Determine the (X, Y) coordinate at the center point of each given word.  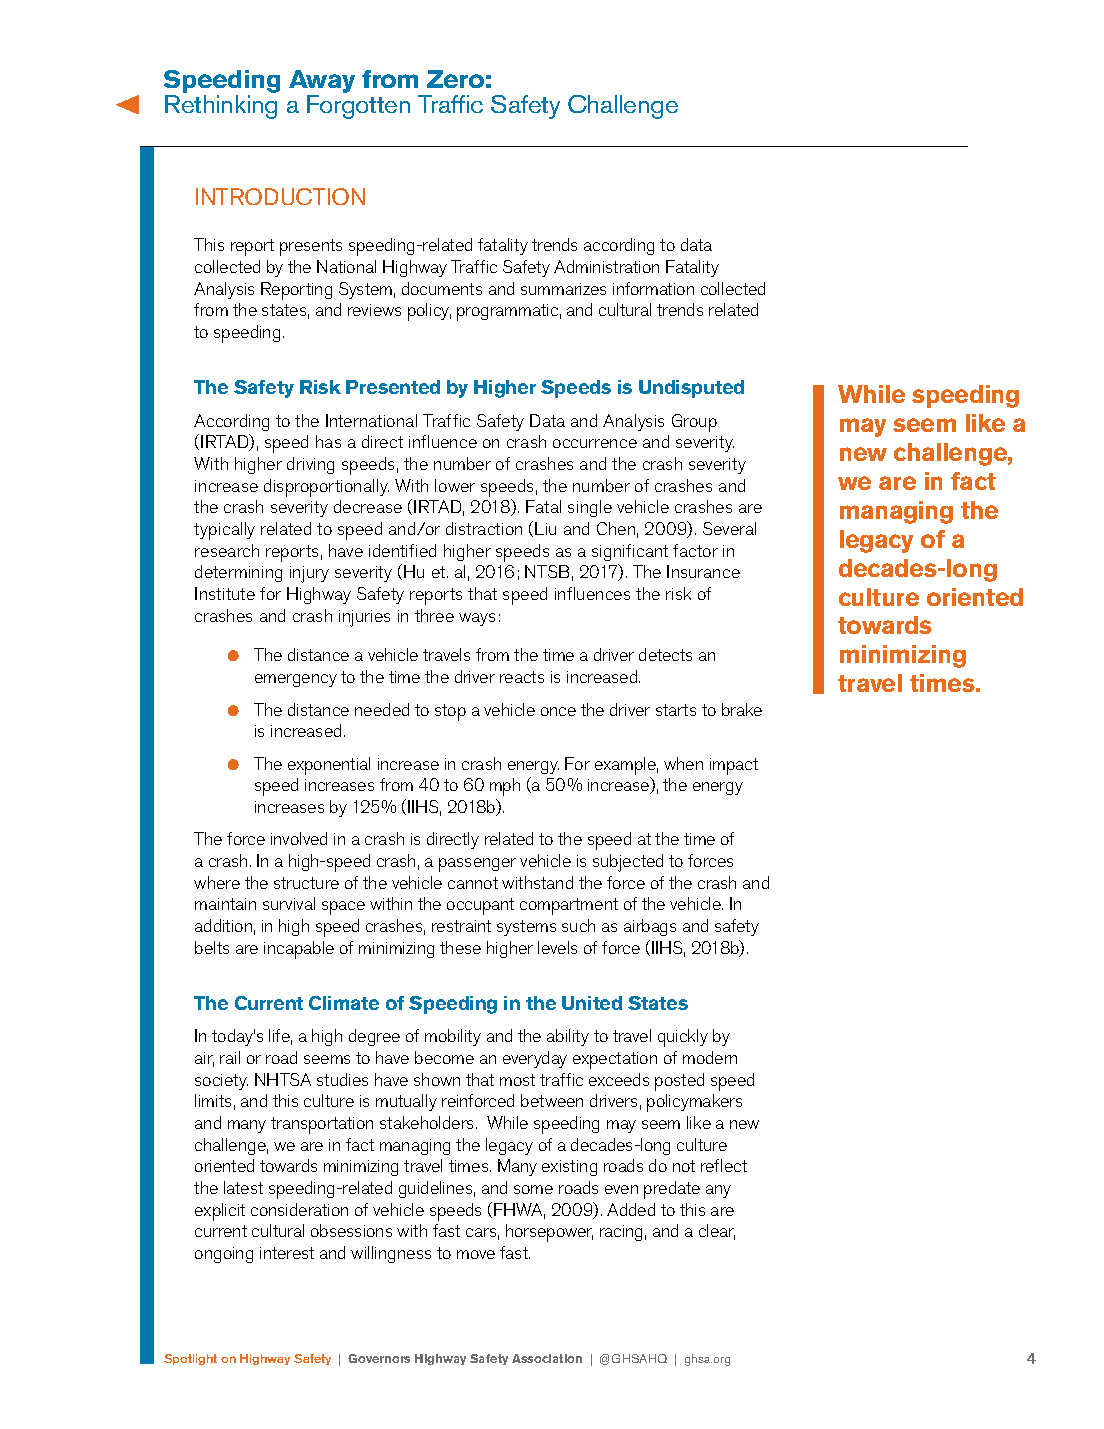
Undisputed (691, 389)
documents (442, 288)
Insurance (703, 571)
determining (238, 573)
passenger (477, 865)
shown (437, 1079)
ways (477, 619)
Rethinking (221, 107)
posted (679, 1082)
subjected (628, 863)
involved (299, 838)
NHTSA (283, 1079)
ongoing (224, 1255)
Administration (606, 266)
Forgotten (358, 107)
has (328, 441)
